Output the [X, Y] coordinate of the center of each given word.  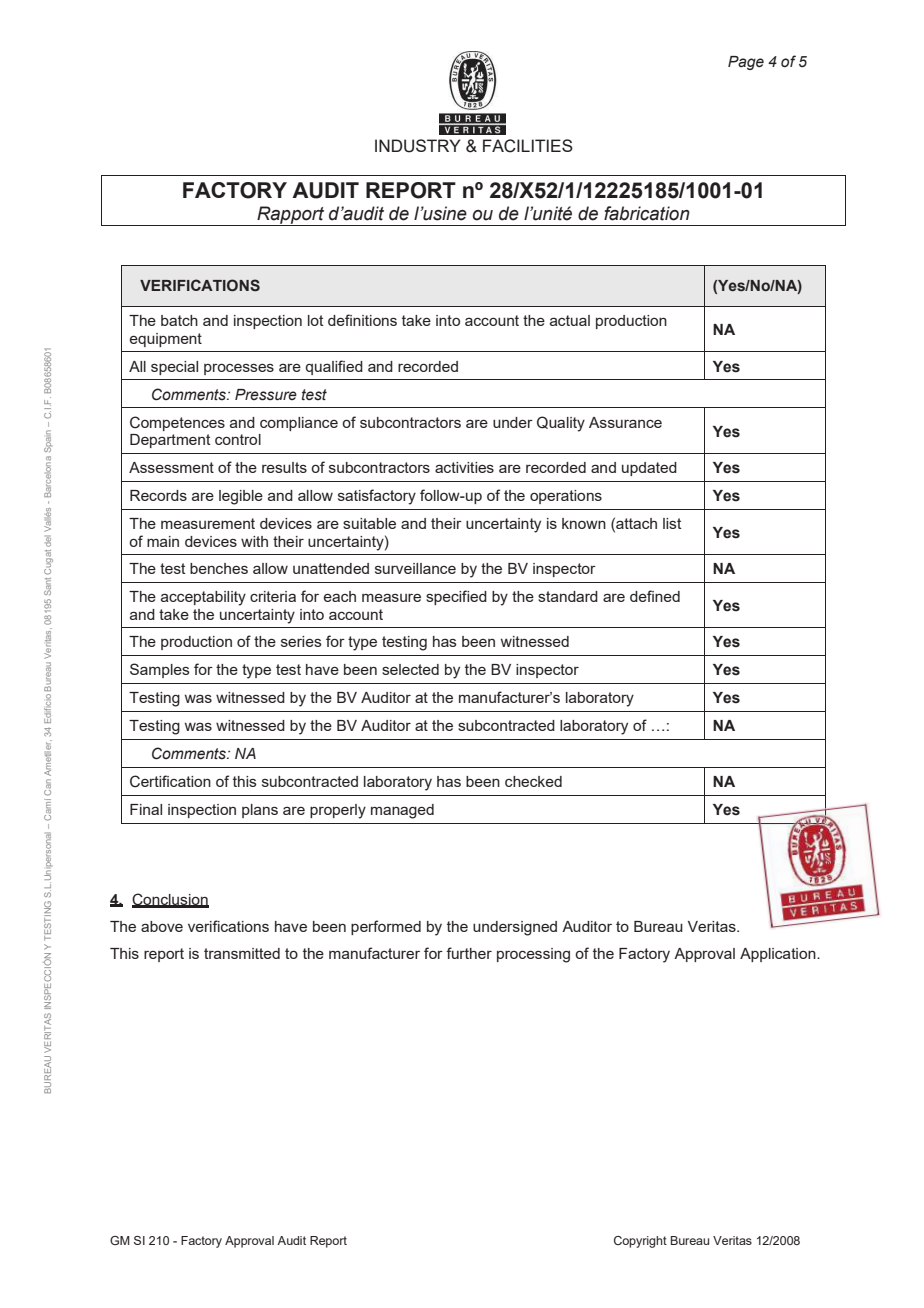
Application [779, 955]
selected [410, 669]
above [162, 926]
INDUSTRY [418, 146]
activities [464, 467]
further [469, 953]
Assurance [625, 422]
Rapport [291, 216]
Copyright [640, 1242]
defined [655, 596]
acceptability [203, 598]
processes [239, 369]
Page [746, 63]
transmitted [242, 953]
